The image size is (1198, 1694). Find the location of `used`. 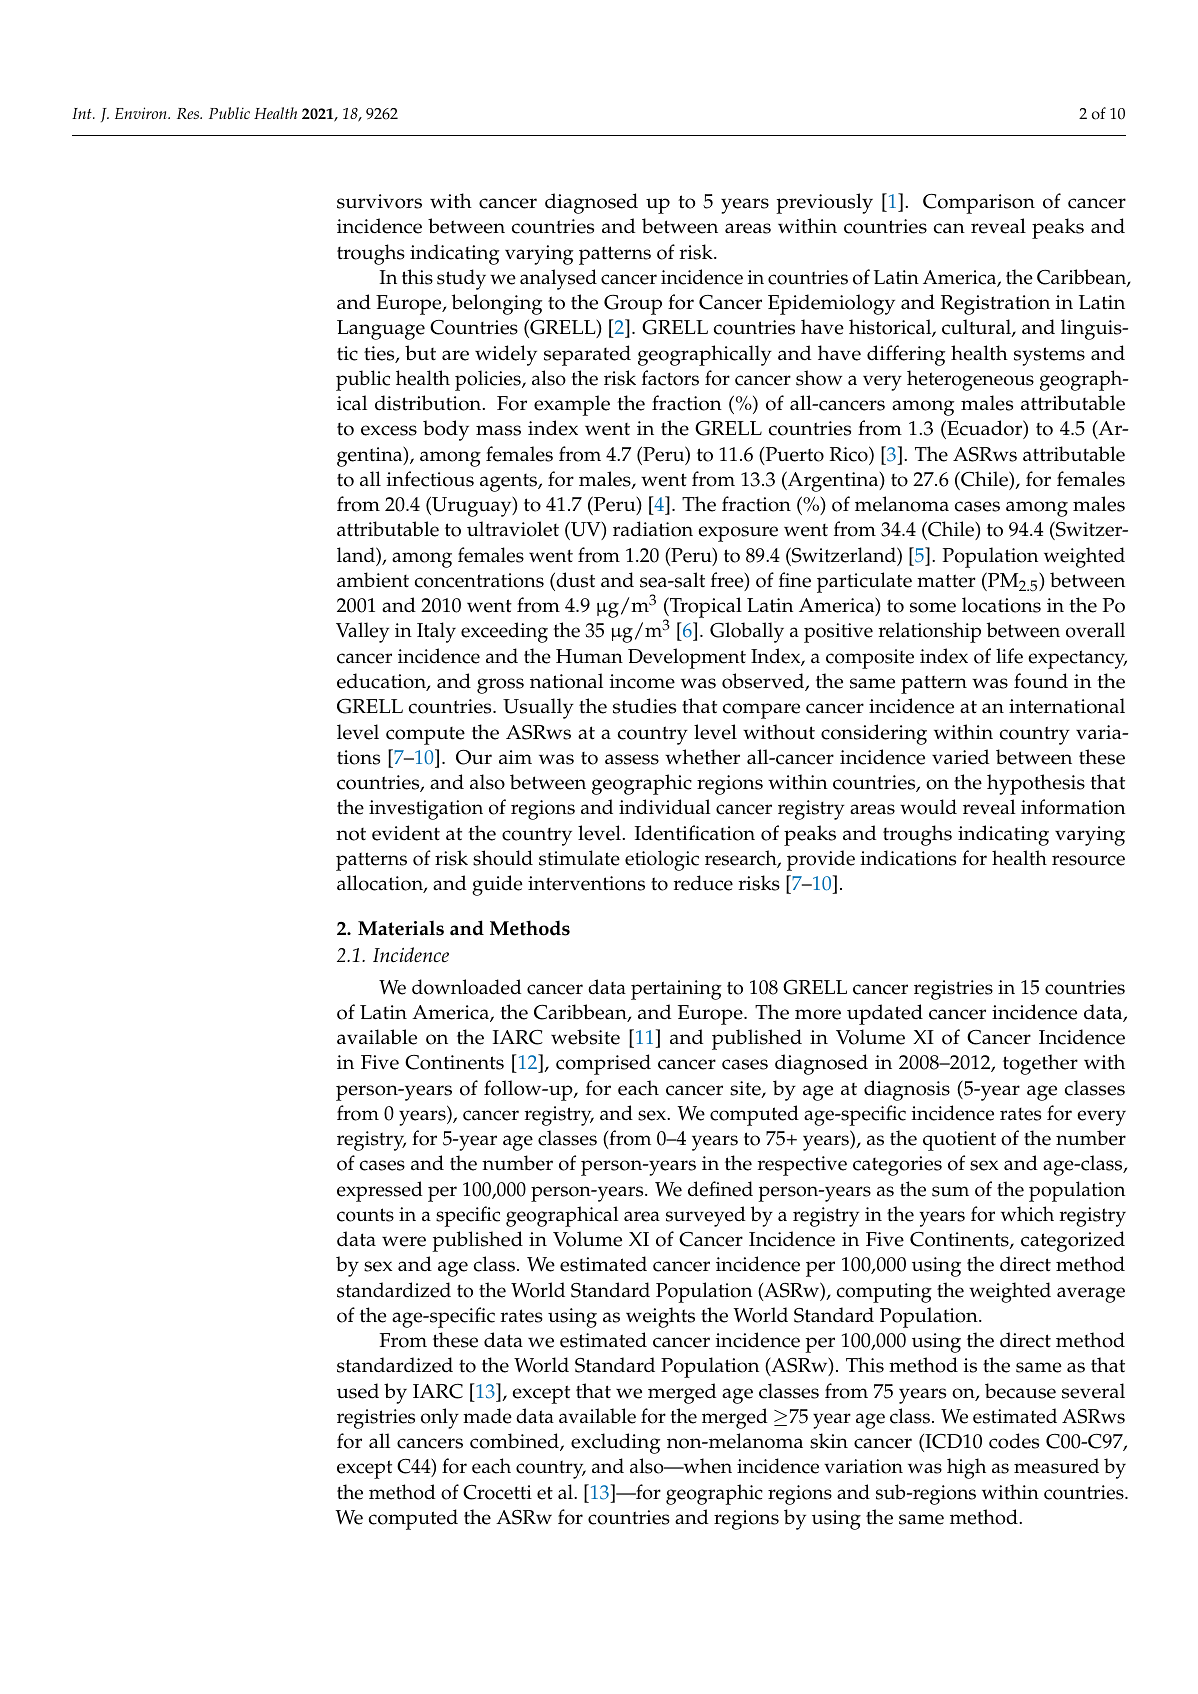

used is located at coordinates (358, 1391).
